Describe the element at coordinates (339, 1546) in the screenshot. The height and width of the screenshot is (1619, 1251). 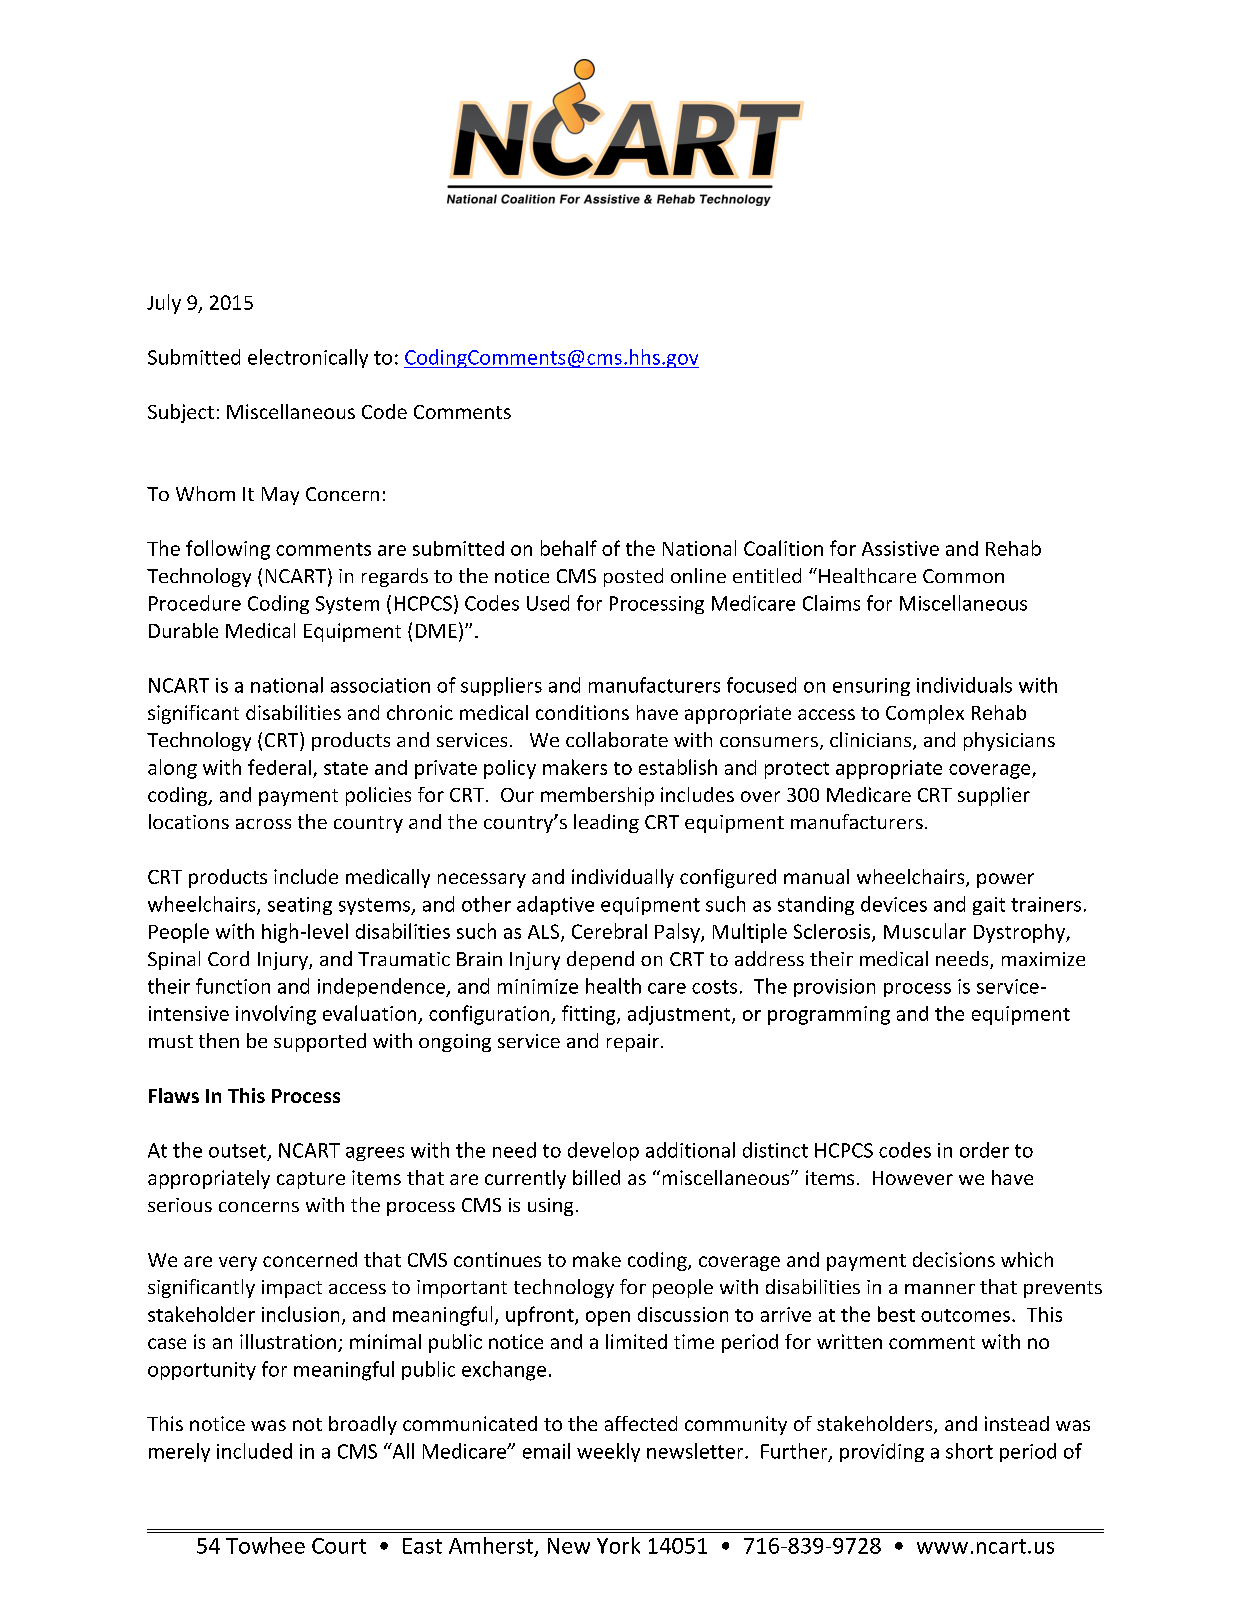
I see `Court` at that location.
